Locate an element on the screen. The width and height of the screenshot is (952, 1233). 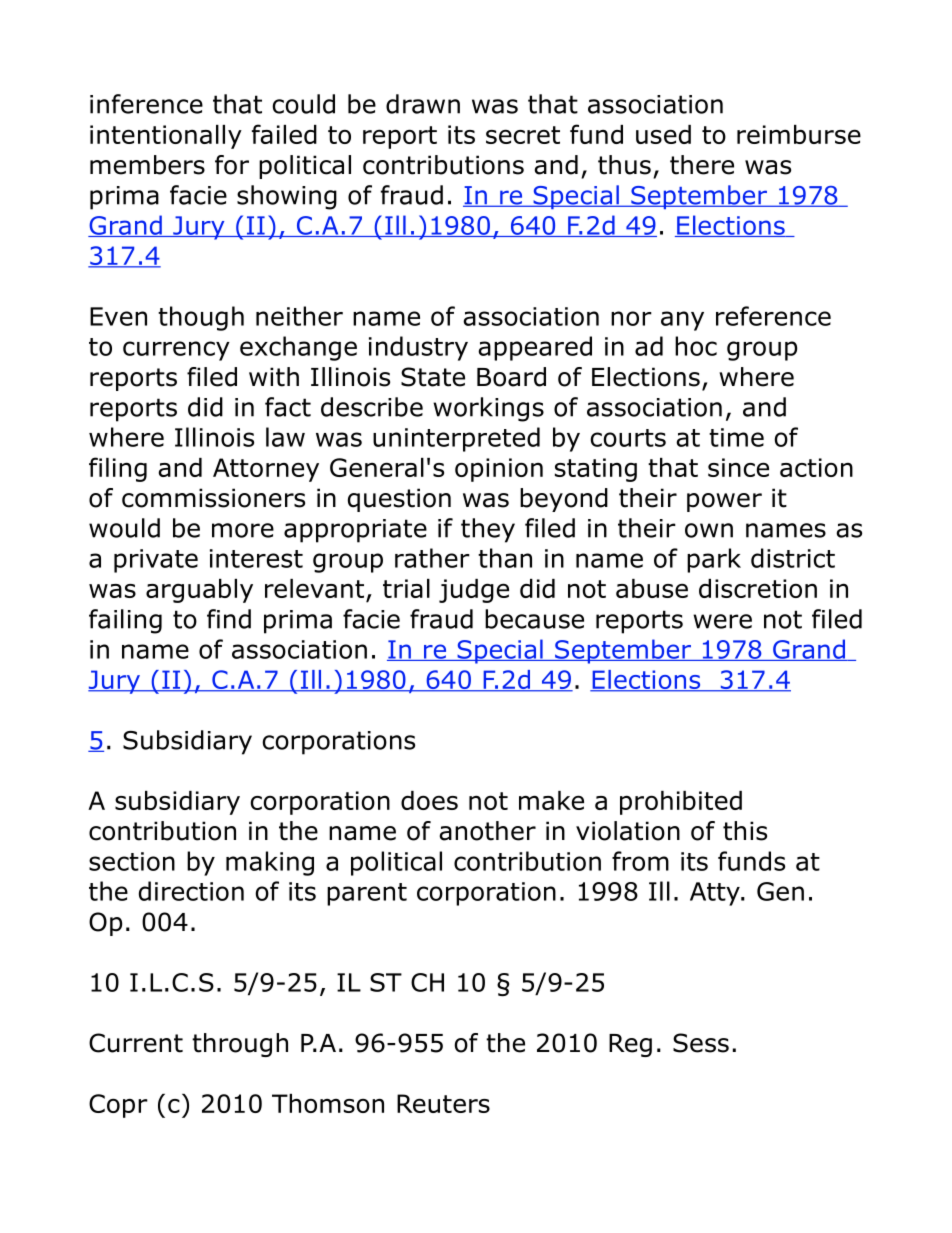
does is located at coordinates (429, 800).
